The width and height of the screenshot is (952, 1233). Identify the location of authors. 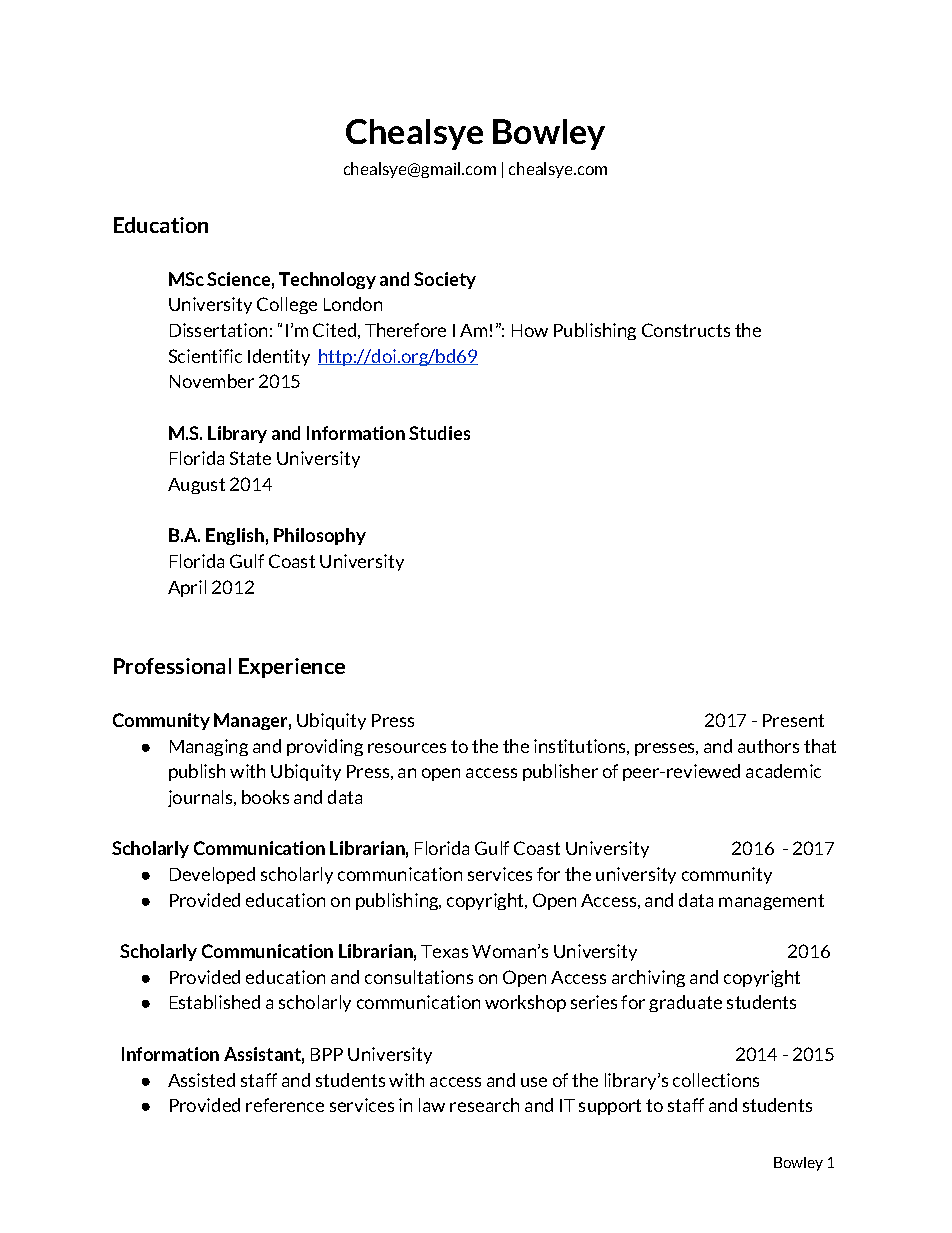
(768, 746).
